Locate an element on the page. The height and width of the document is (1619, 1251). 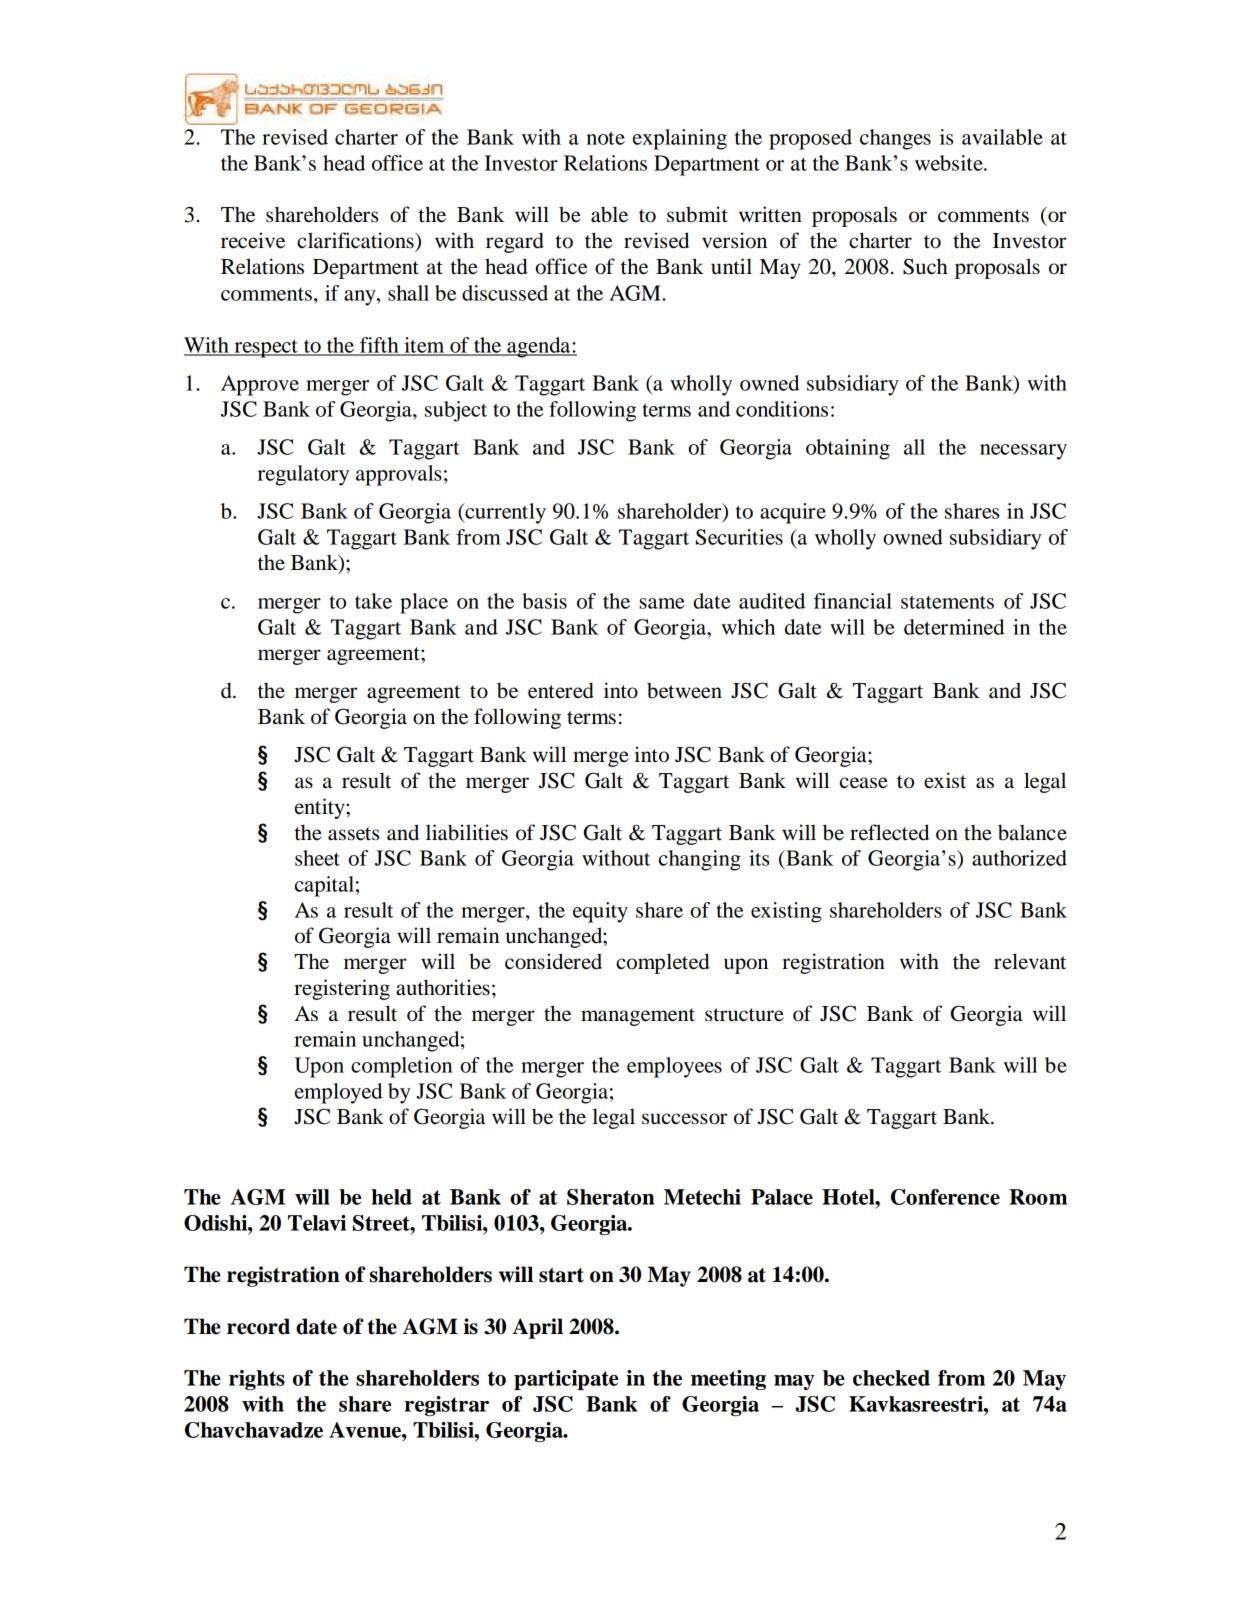
statements is located at coordinates (947, 602).
